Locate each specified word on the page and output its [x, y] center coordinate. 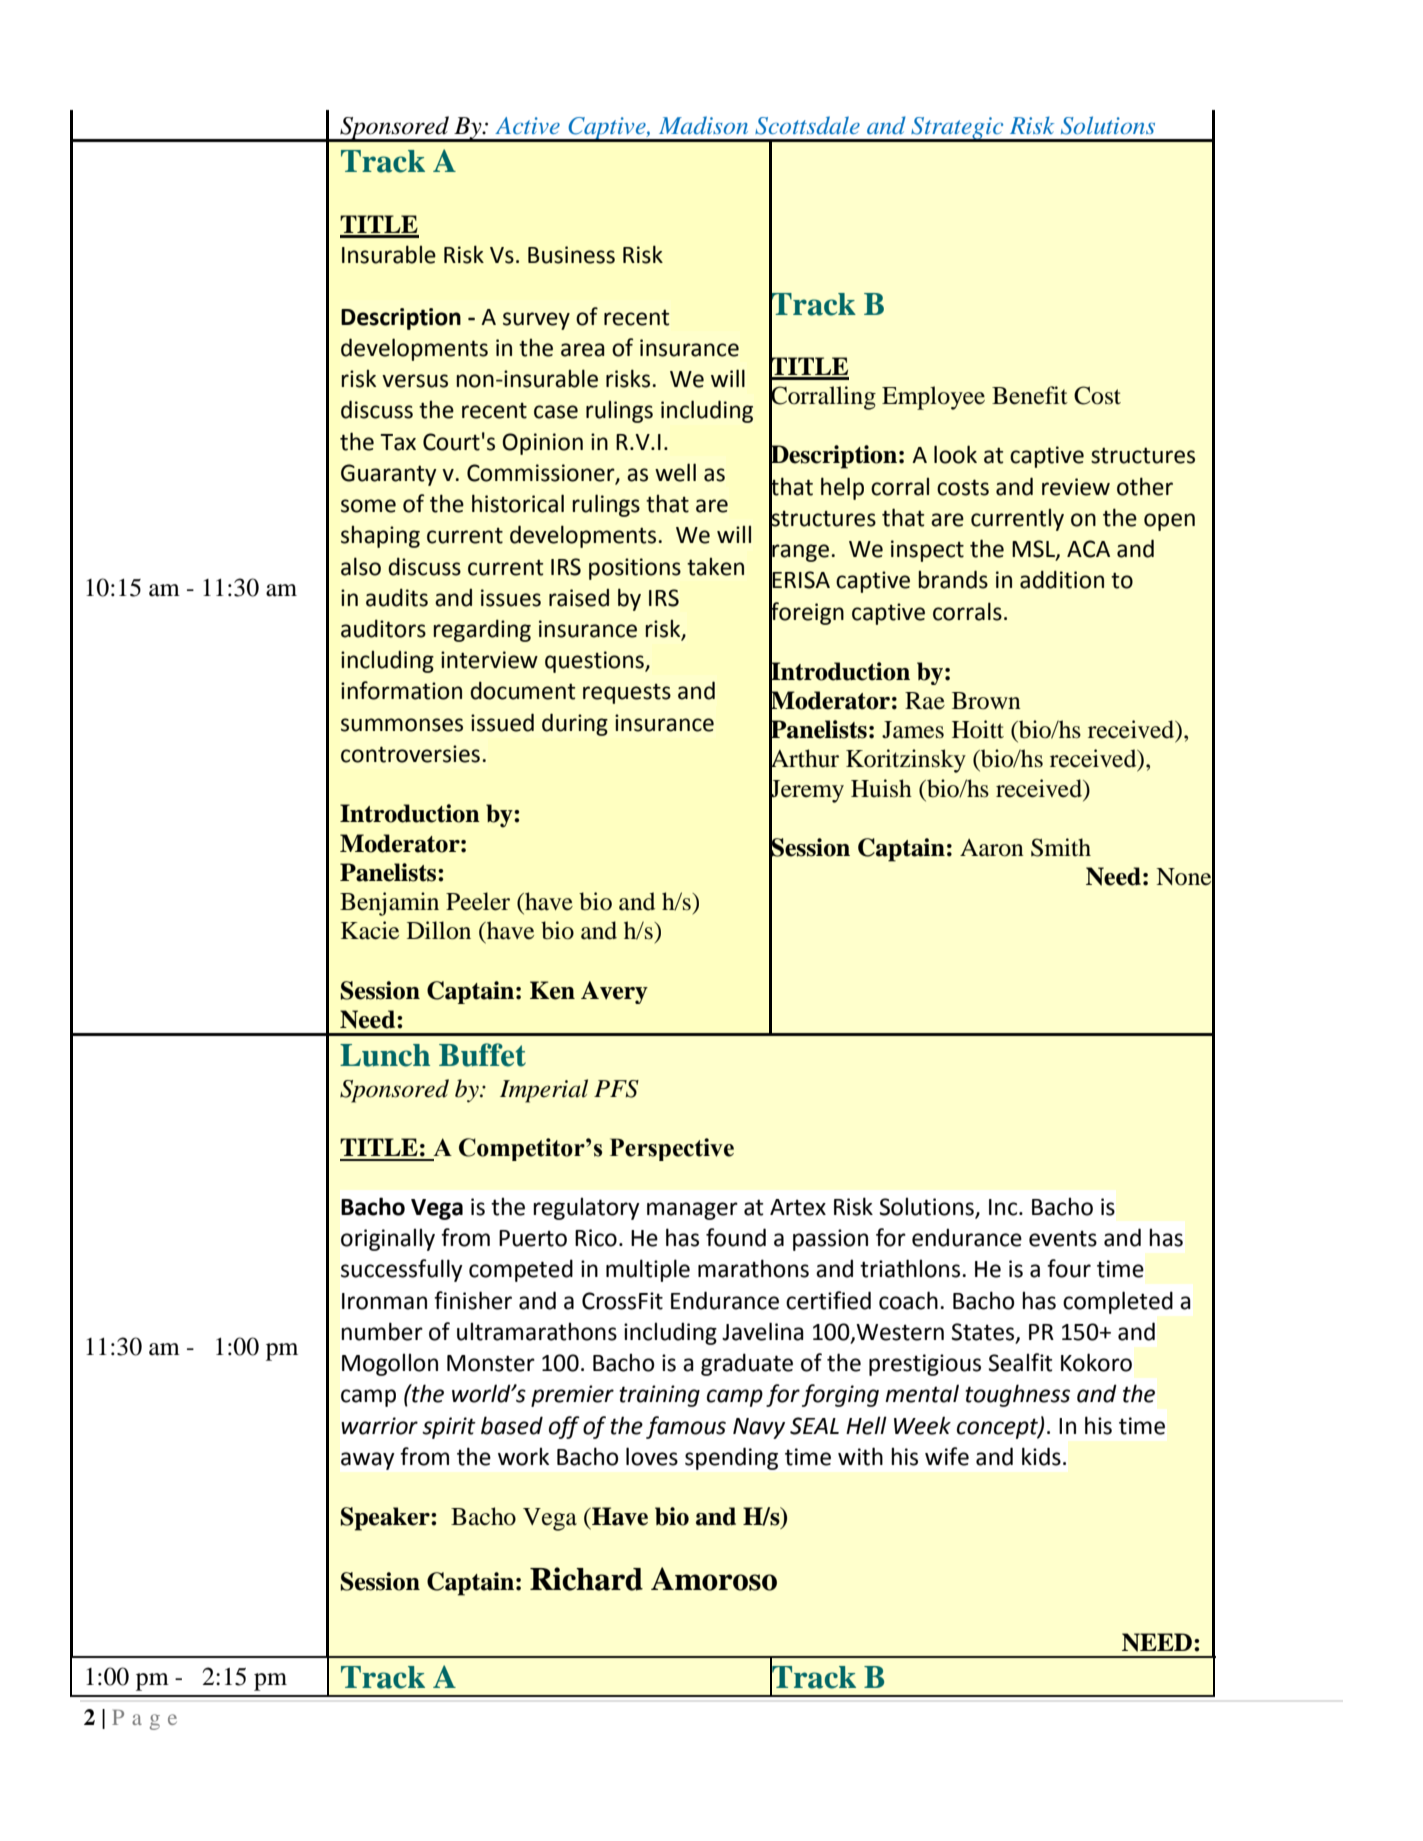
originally [388, 1239]
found [736, 1237]
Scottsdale [807, 125]
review [1076, 487]
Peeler [478, 901]
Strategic [957, 129]
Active [527, 125]
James [913, 730]
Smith [1061, 847]
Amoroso [714, 1579]
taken [715, 567]
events [1063, 1238]
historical [518, 503]
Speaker [386, 1519]
